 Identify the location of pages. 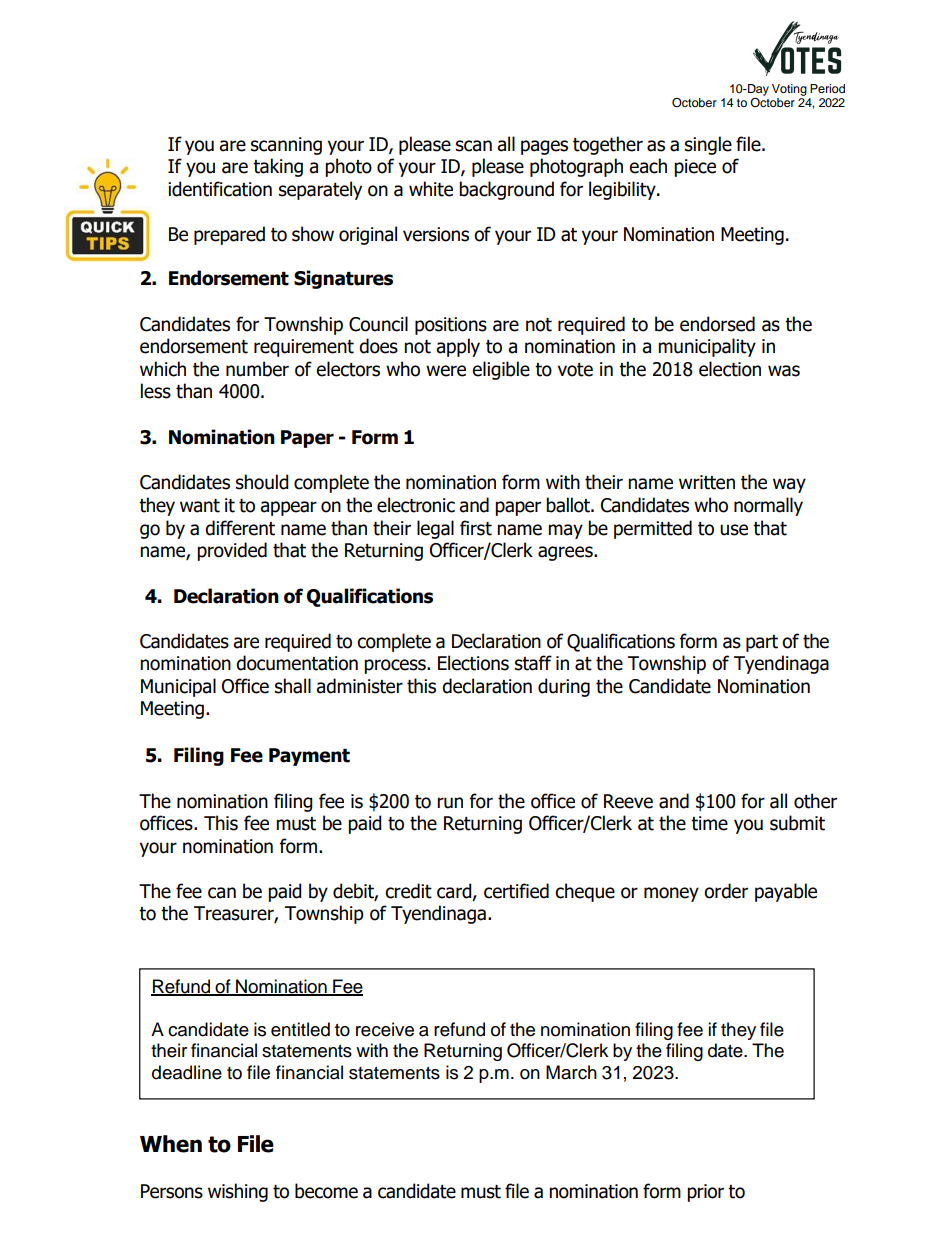
(544, 147).
